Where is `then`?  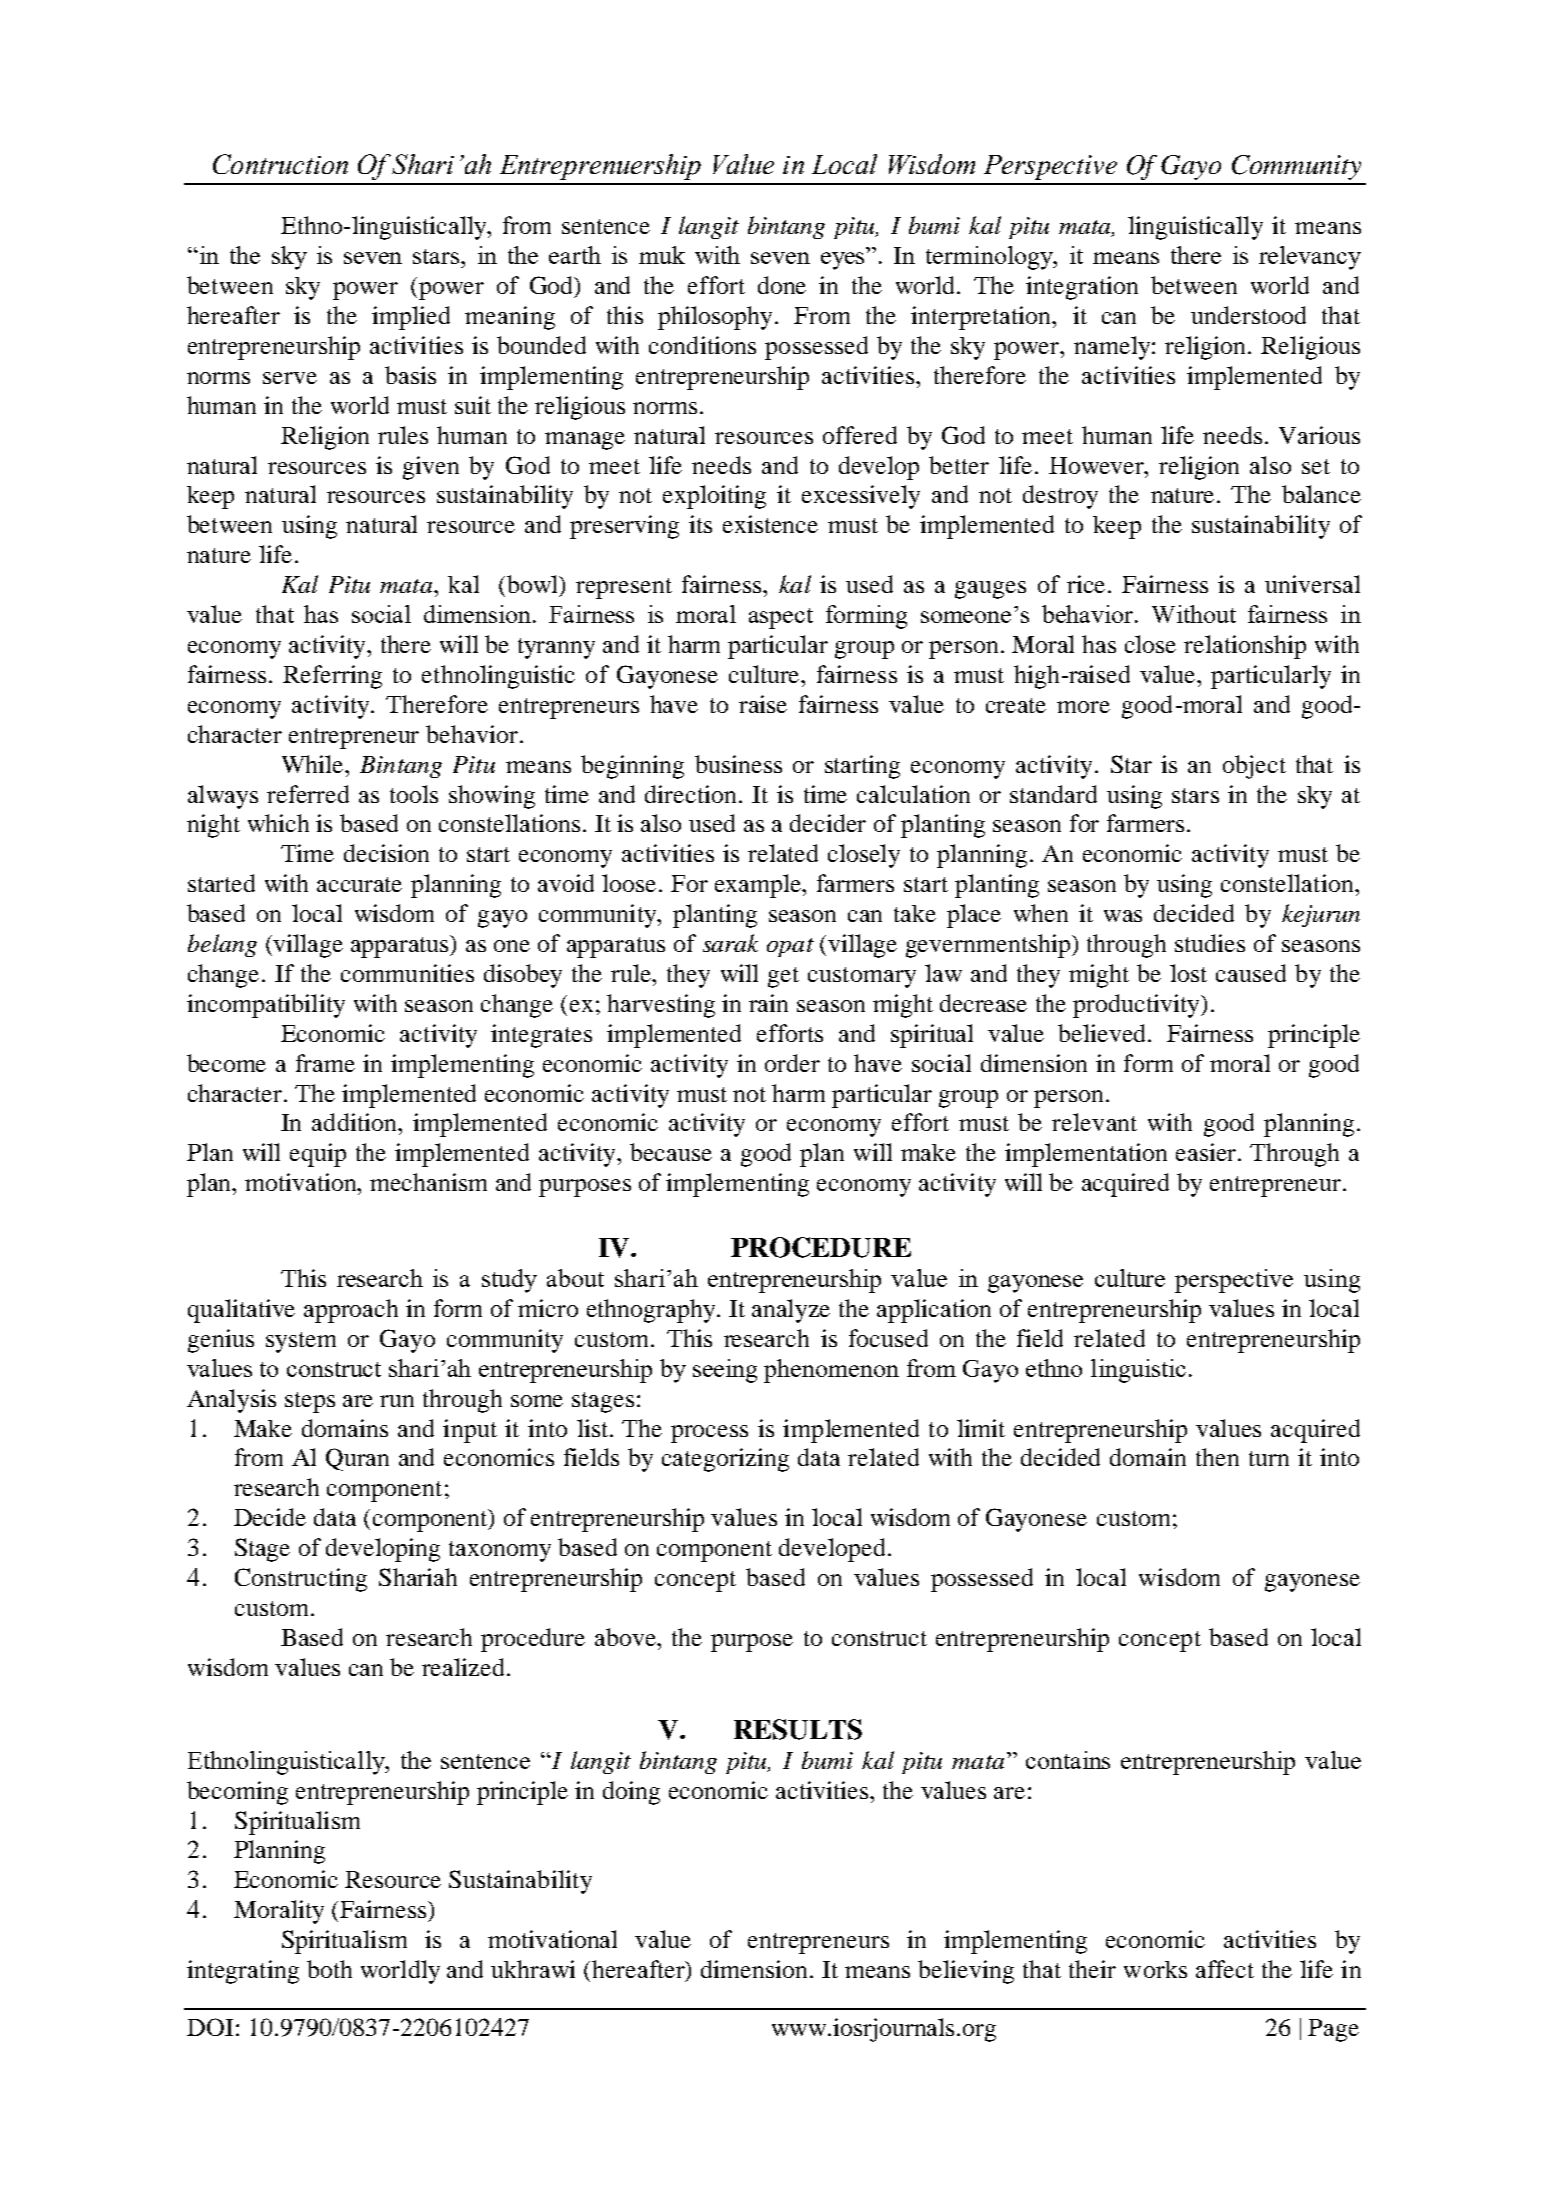
then is located at coordinates (1217, 1457).
